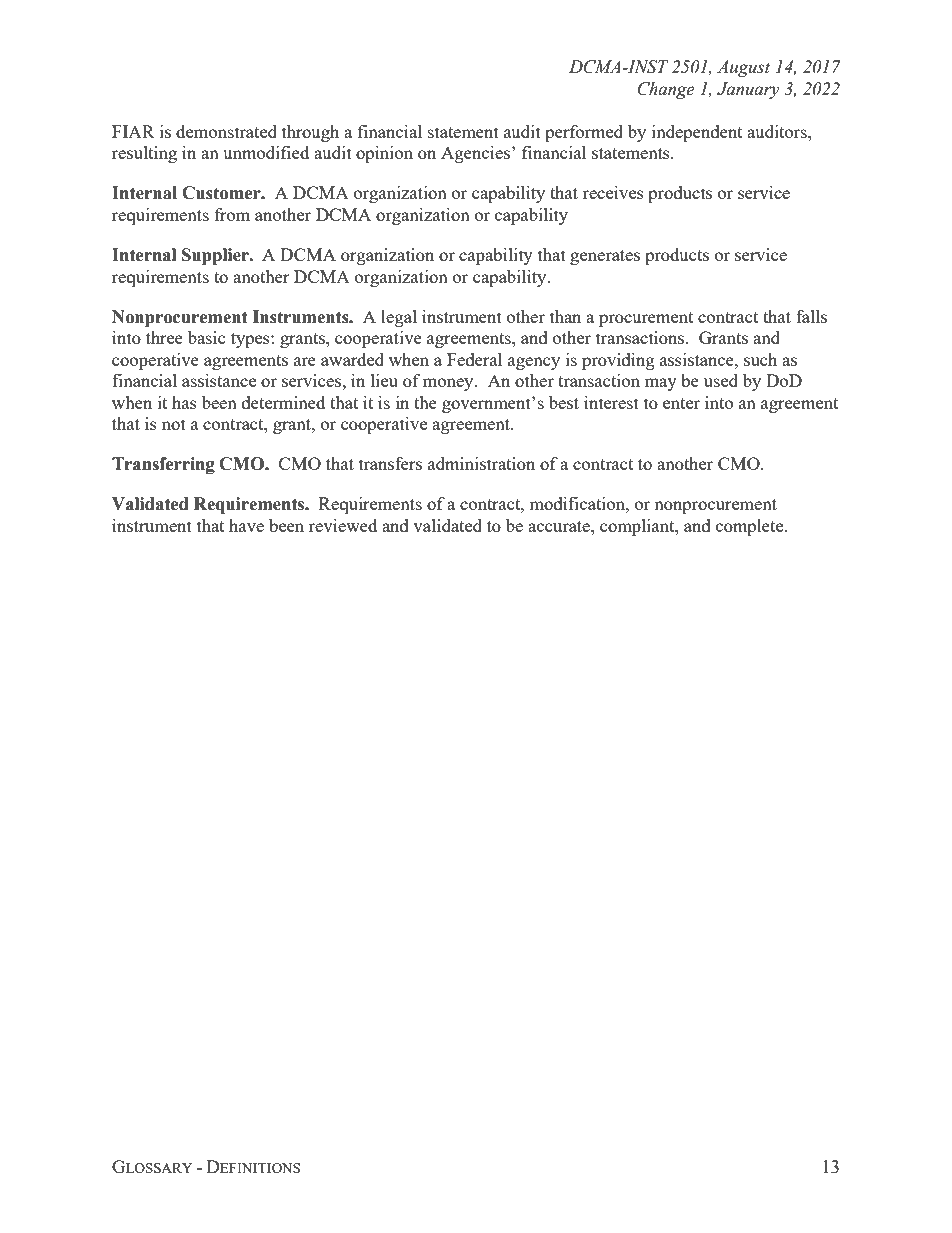  Describe the element at coordinates (605, 257) in the screenshot. I see `generates` at that location.
